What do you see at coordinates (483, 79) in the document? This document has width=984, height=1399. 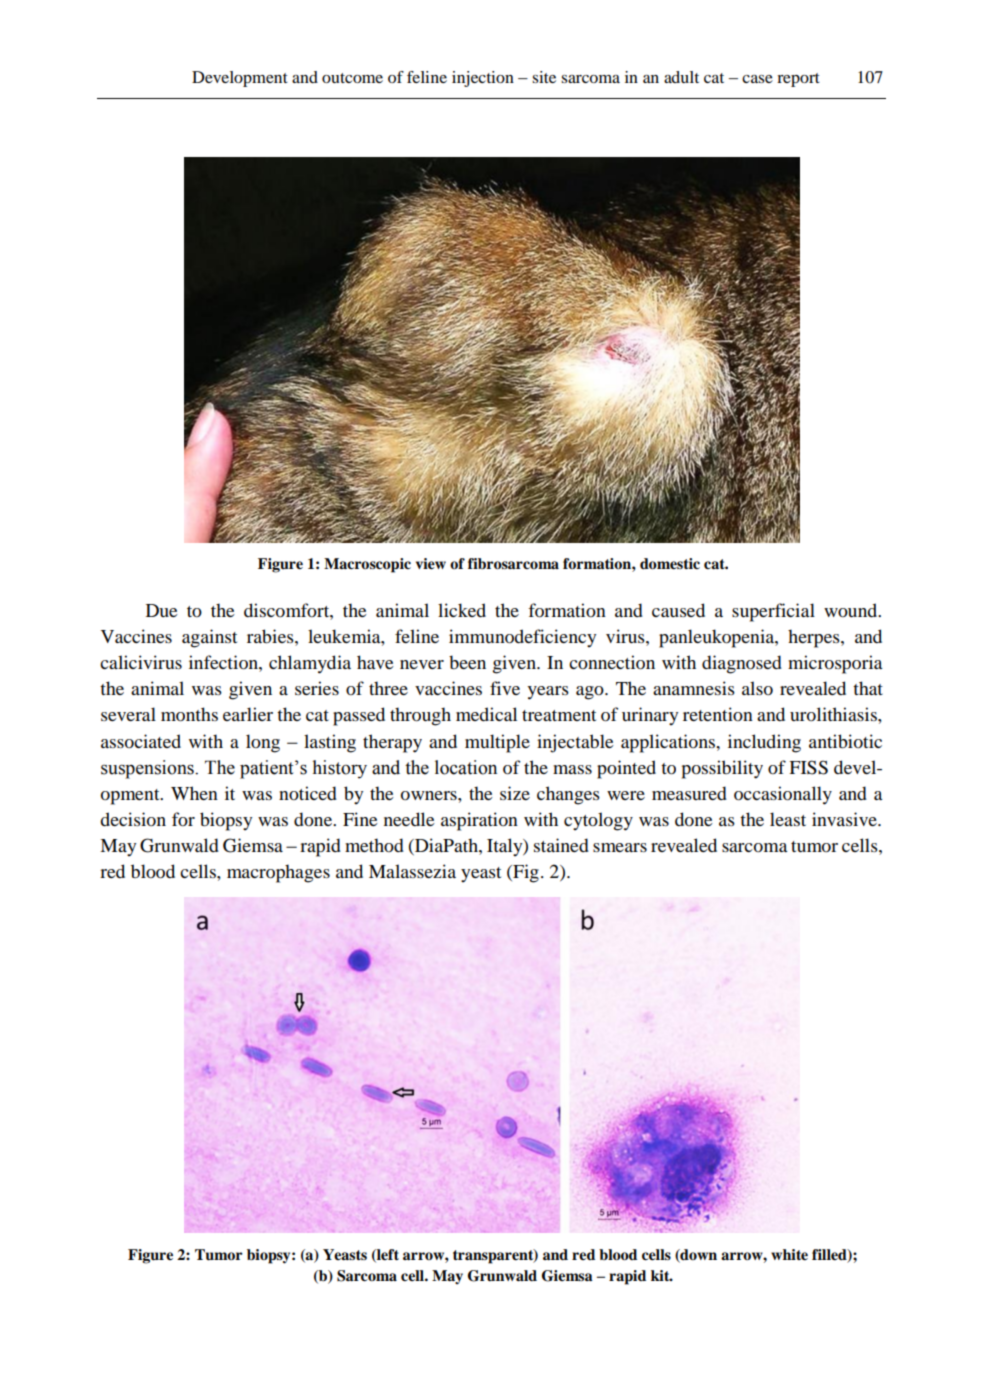 I see `injection` at bounding box center [483, 79].
